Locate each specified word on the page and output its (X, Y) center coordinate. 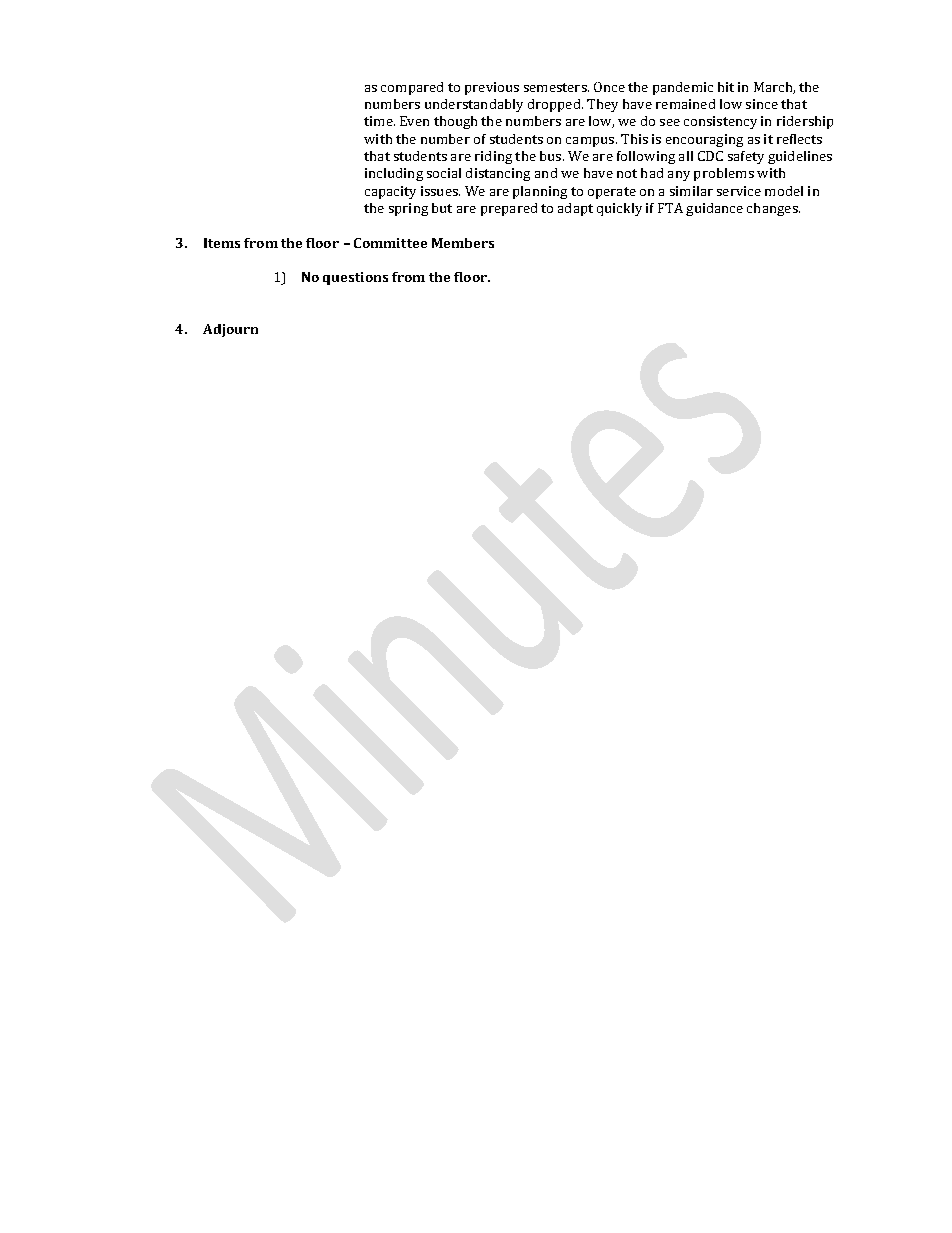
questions (355, 278)
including (394, 174)
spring (408, 209)
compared (412, 88)
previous (492, 88)
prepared (509, 209)
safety (746, 157)
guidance (714, 209)
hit (726, 87)
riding (493, 157)
